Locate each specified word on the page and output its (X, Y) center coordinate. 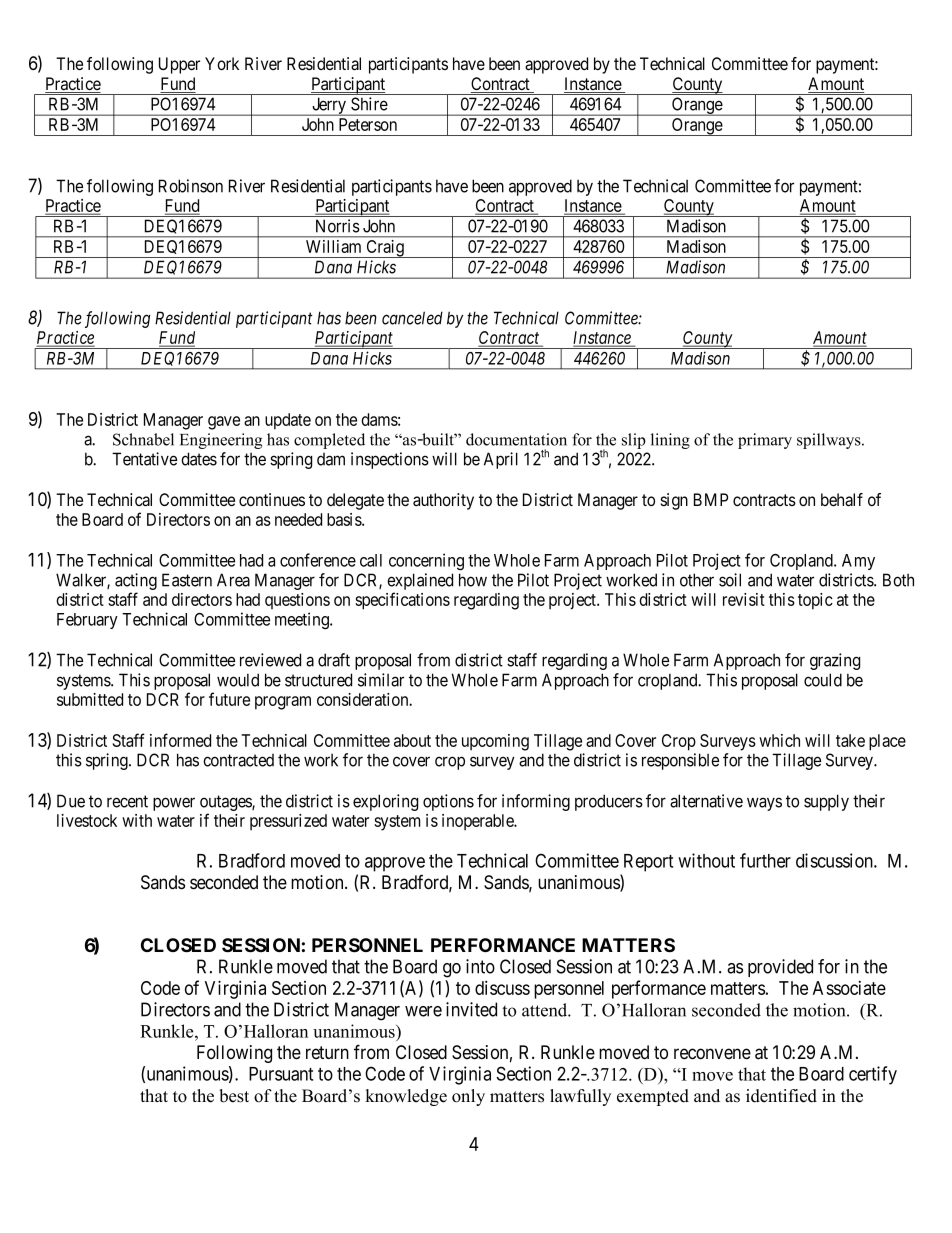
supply (826, 802)
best (234, 1096)
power (174, 804)
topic (815, 601)
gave (224, 423)
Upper (179, 65)
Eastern (187, 580)
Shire (369, 104)
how (473, 580)
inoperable (479, 822)
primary (765, 441)
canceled (412, 318)
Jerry (329, 106)
